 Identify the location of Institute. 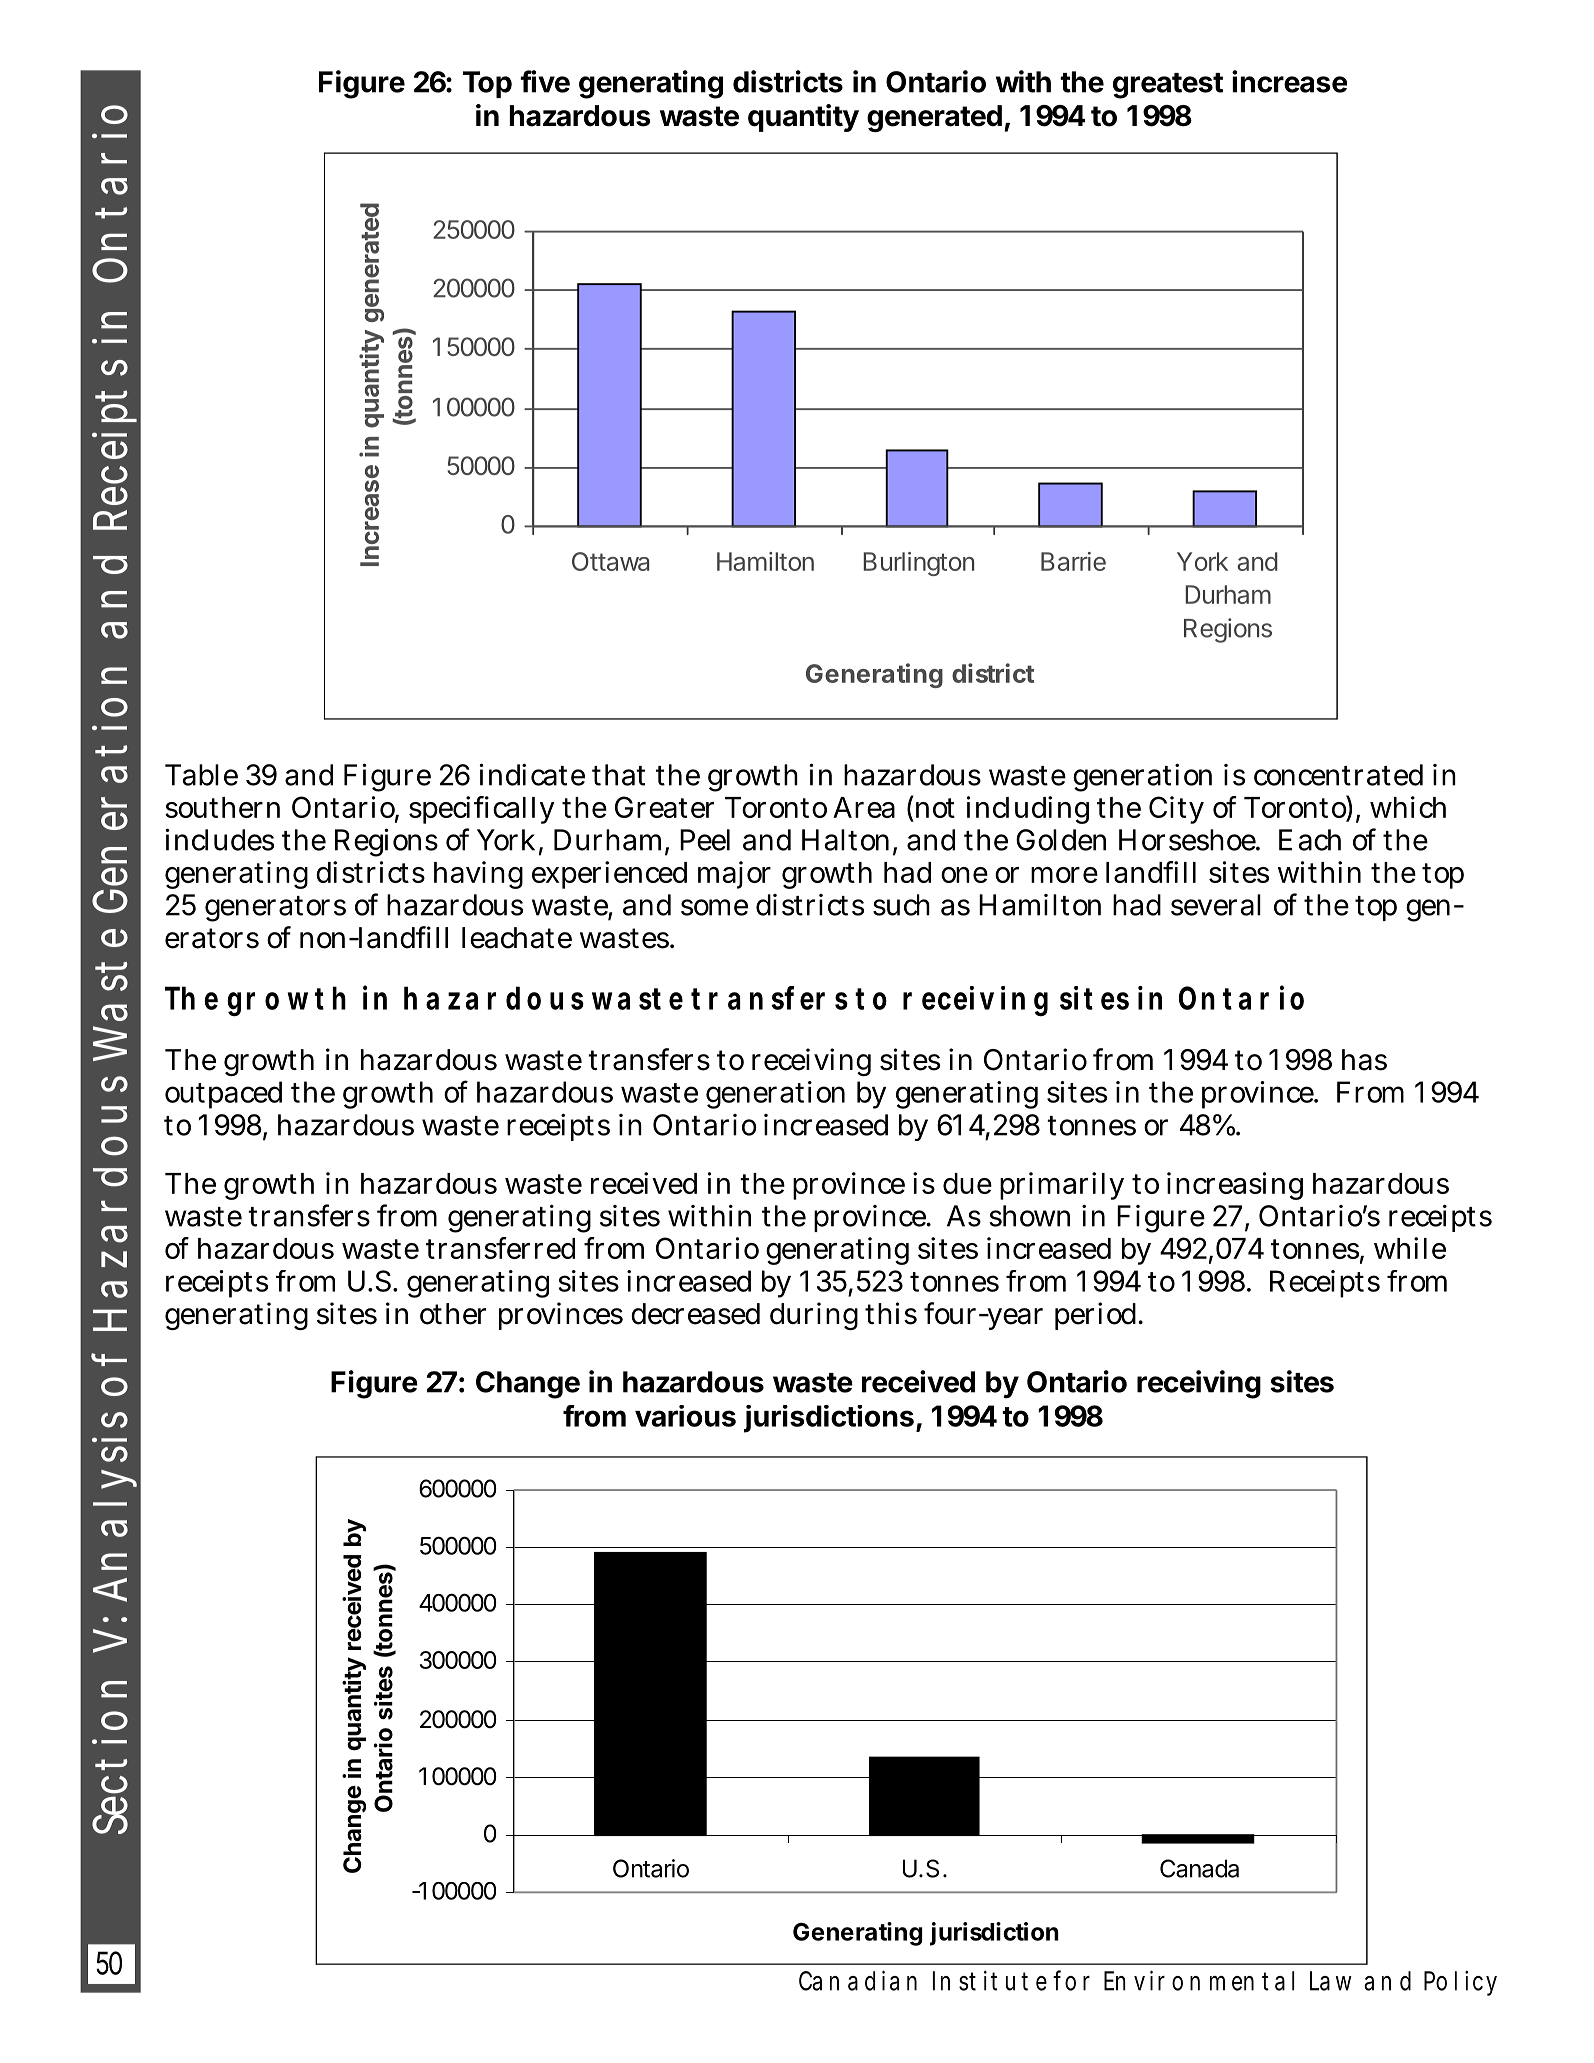
(990, 1981).
